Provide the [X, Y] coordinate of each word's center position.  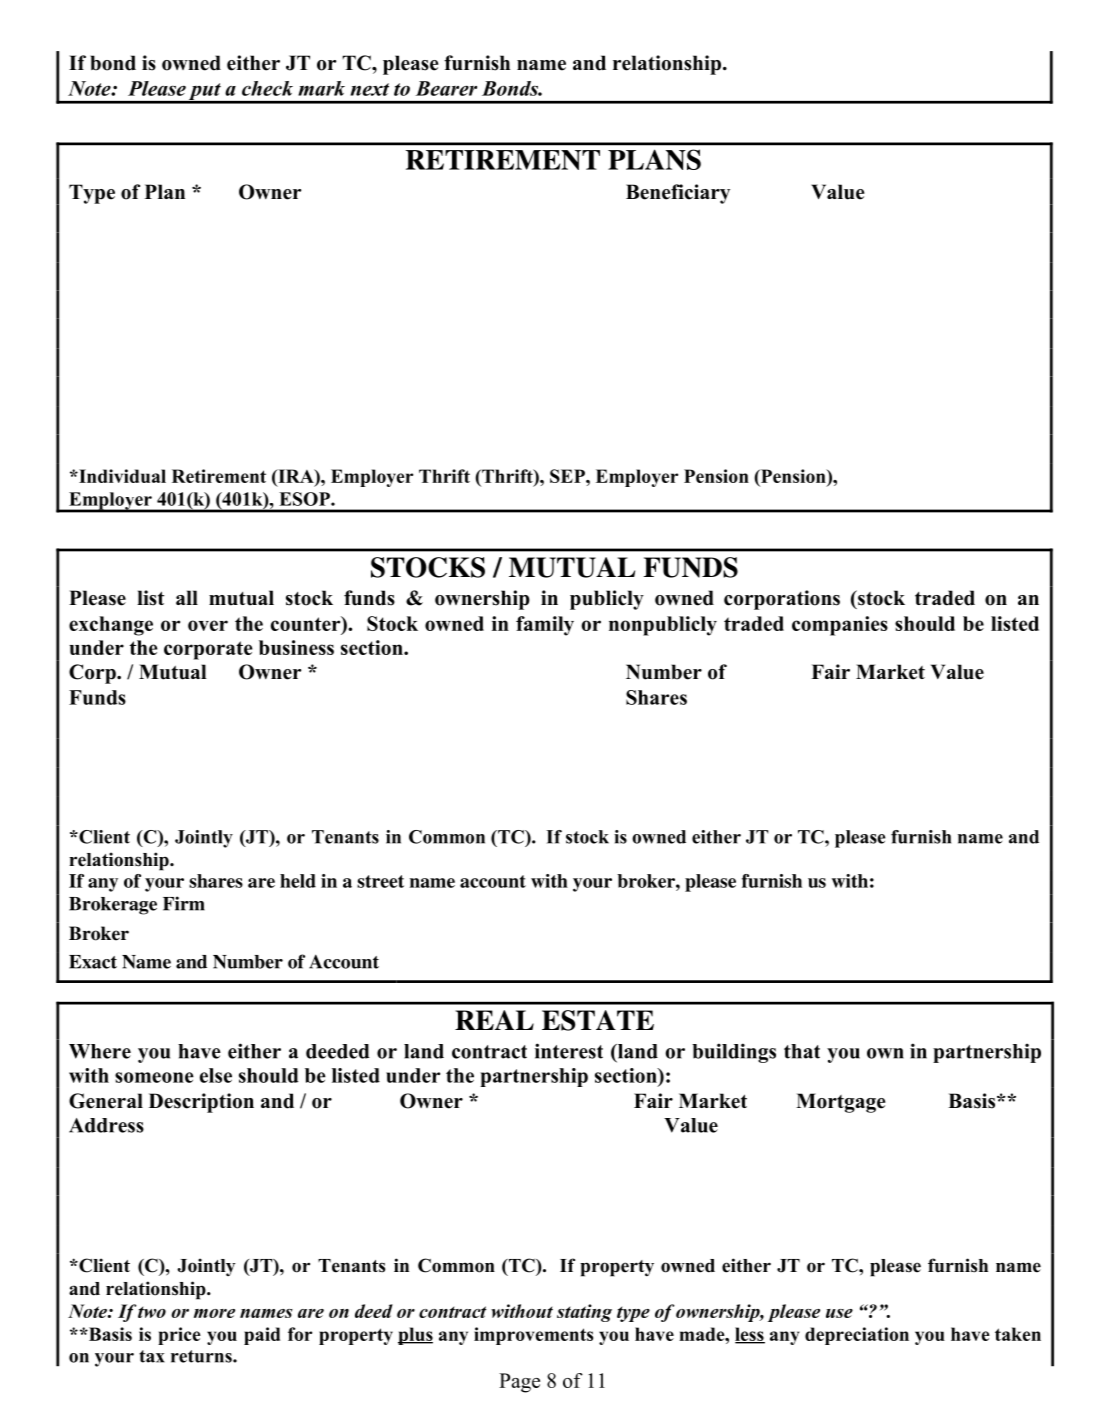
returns [202, 1356]
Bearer [446, 88]
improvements [533, 1336]
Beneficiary [678, 194]
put [205, 93]
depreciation [857, 1336]
